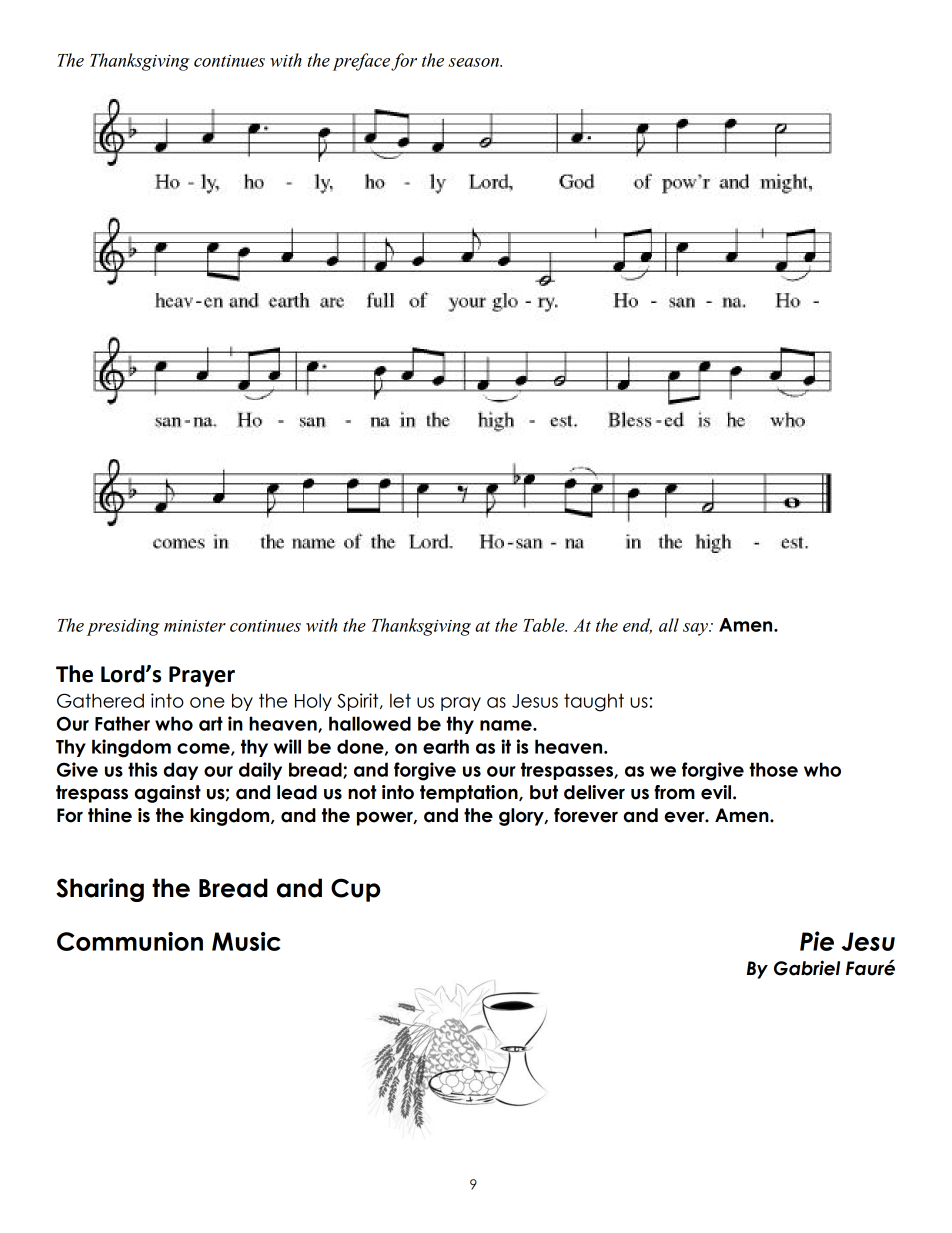 The width and height of the image is (952, 1233). What do you see at coordinates (123, 627) in the image?
I see `presiding` at bounding box center [123, 627].
